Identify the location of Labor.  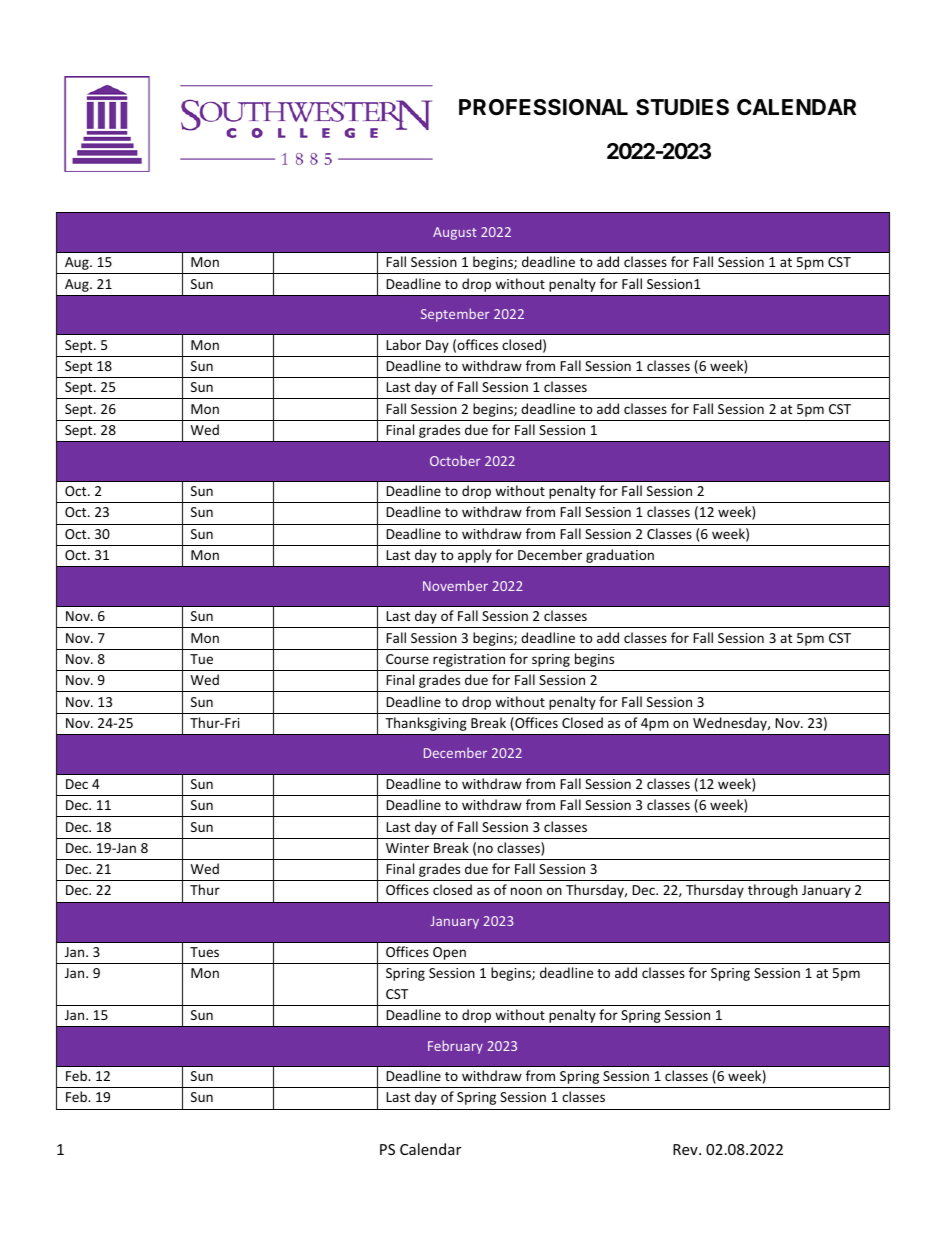
(403, 344).
